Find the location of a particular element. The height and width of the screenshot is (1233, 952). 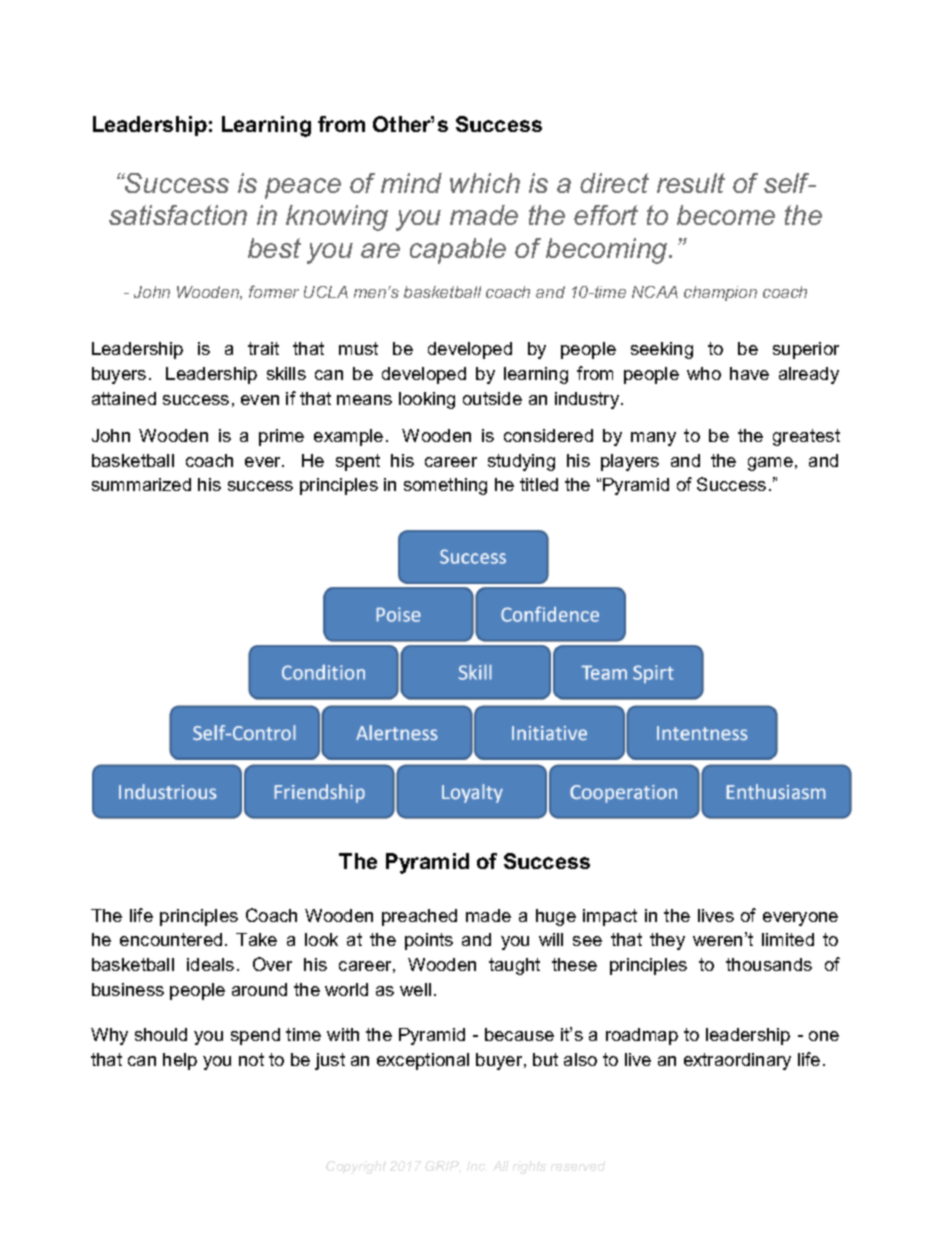

exceptional is located at coordinates (423, 1061).
